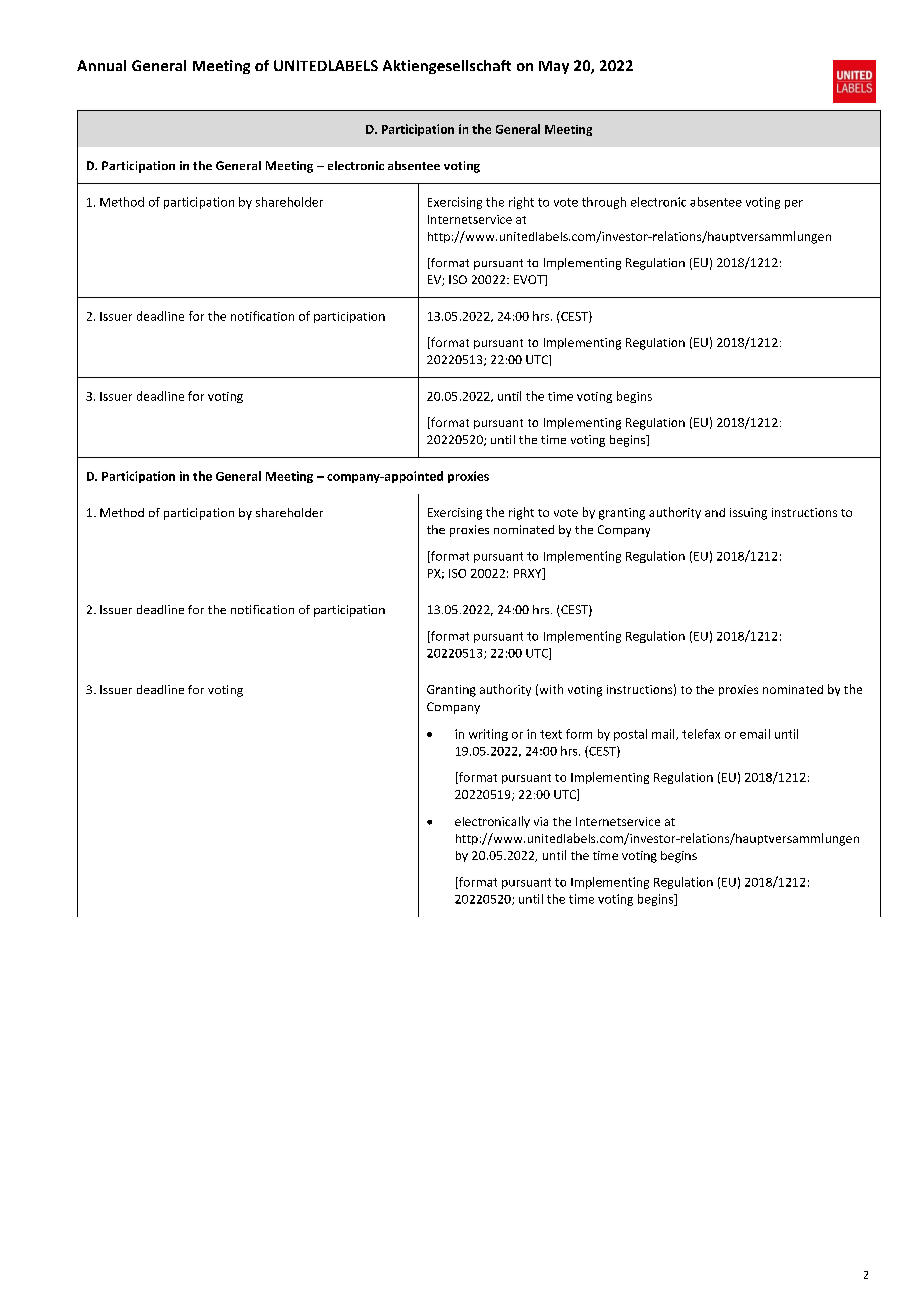 This page has height=1308, width=924. I want to click on through, so click(604, 203).
